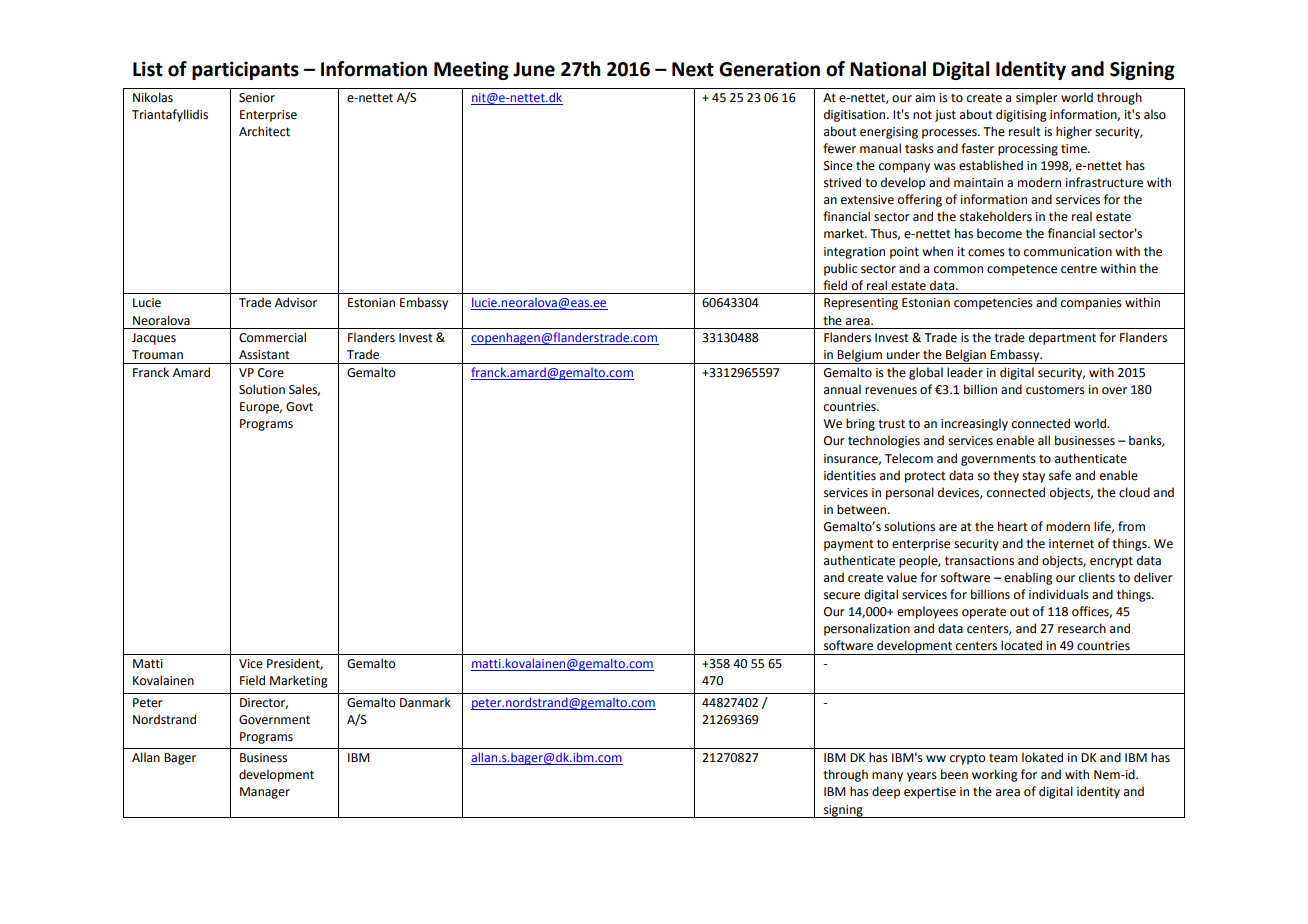  What do you see at coordinates (299, 407) in the page?
I see `Govt` at bounding box center [299, 407].
